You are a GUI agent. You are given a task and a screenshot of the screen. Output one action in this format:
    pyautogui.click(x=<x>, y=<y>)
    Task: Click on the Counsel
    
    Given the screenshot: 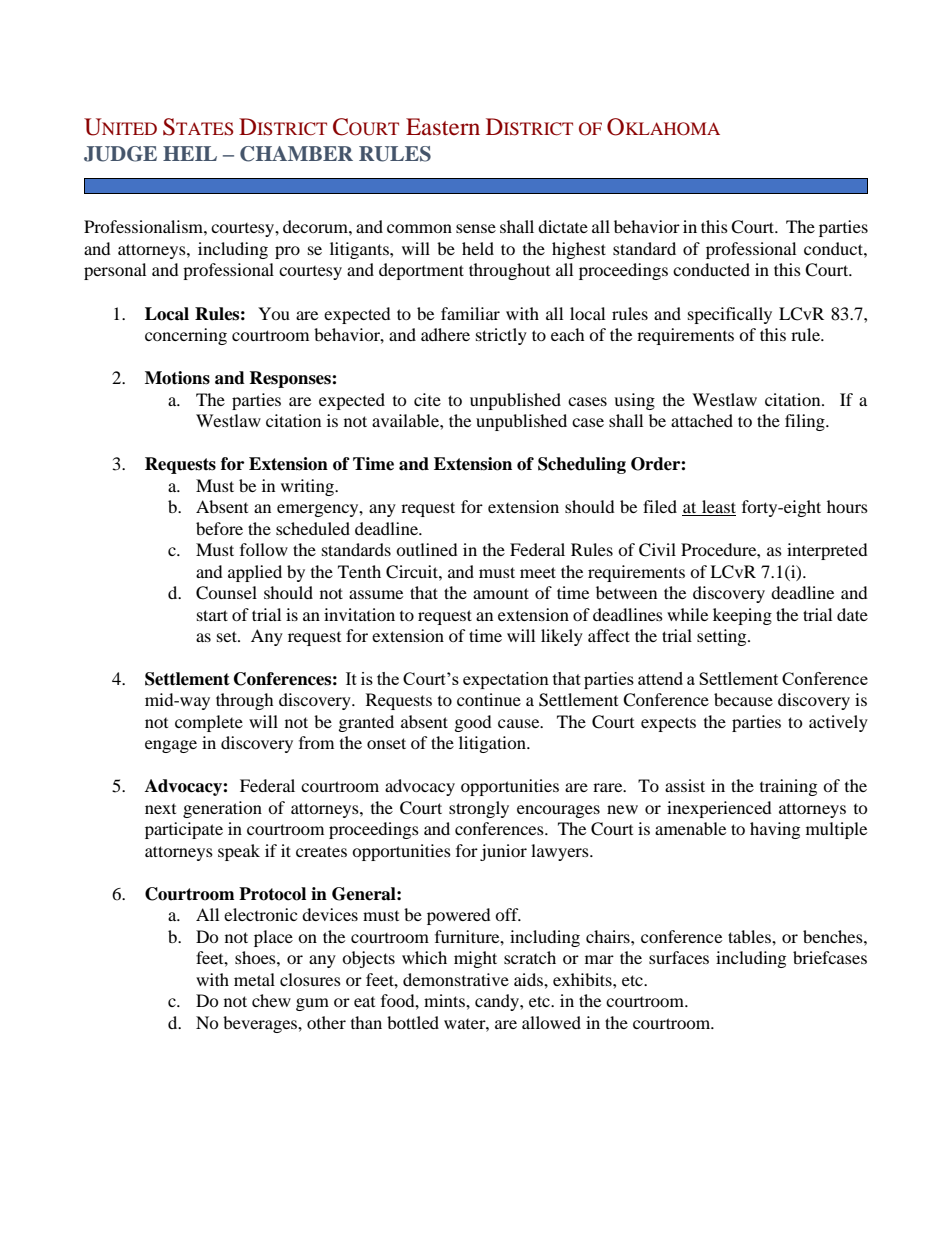 What is the action you would take?
    pyautogui.click(x=226, y=593)
